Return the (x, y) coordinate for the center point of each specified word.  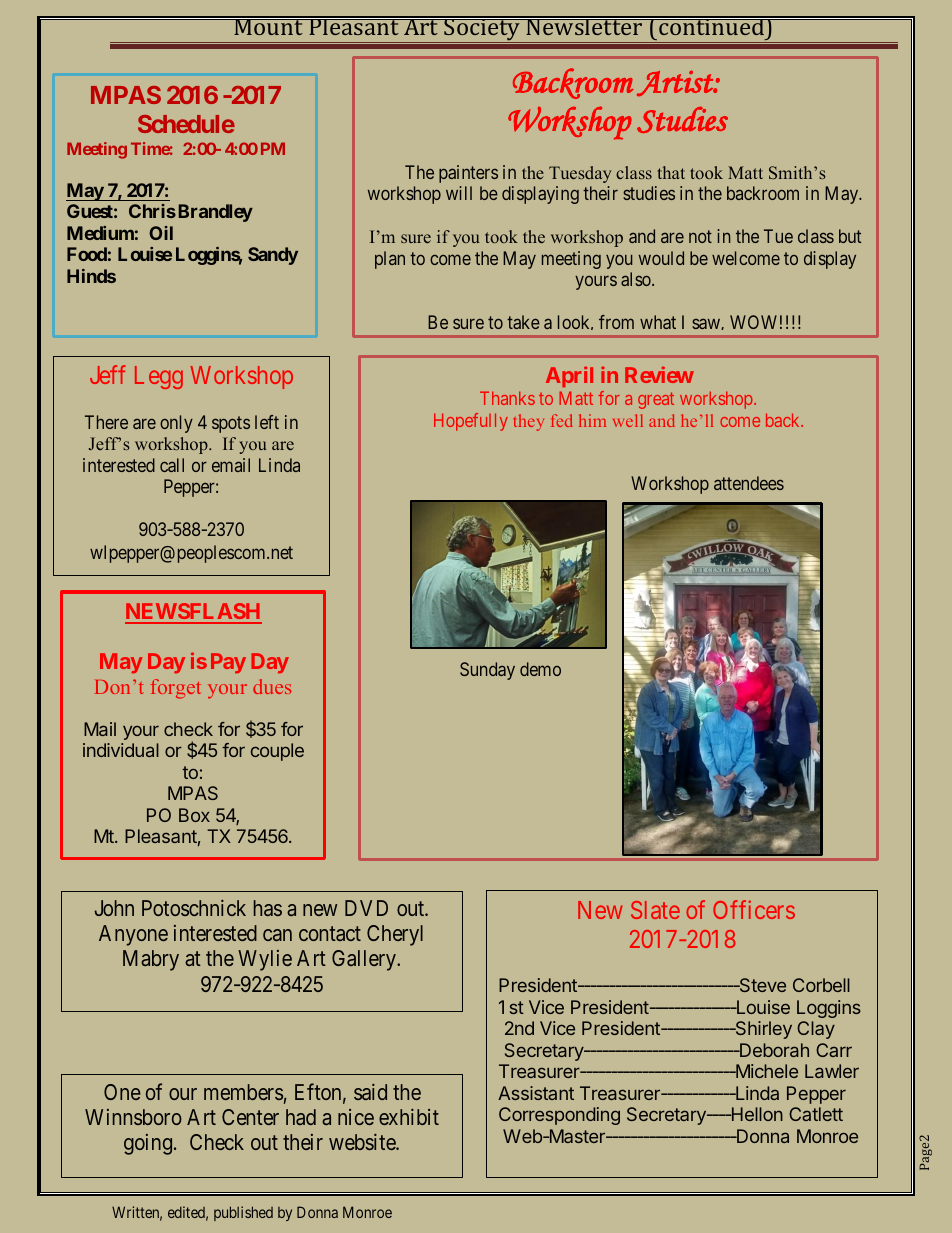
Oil (161, 233)
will (459, 193)
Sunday (487, 671)
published (243, 1213)
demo (540, 669)
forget (176, 689)
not (700, 237)
